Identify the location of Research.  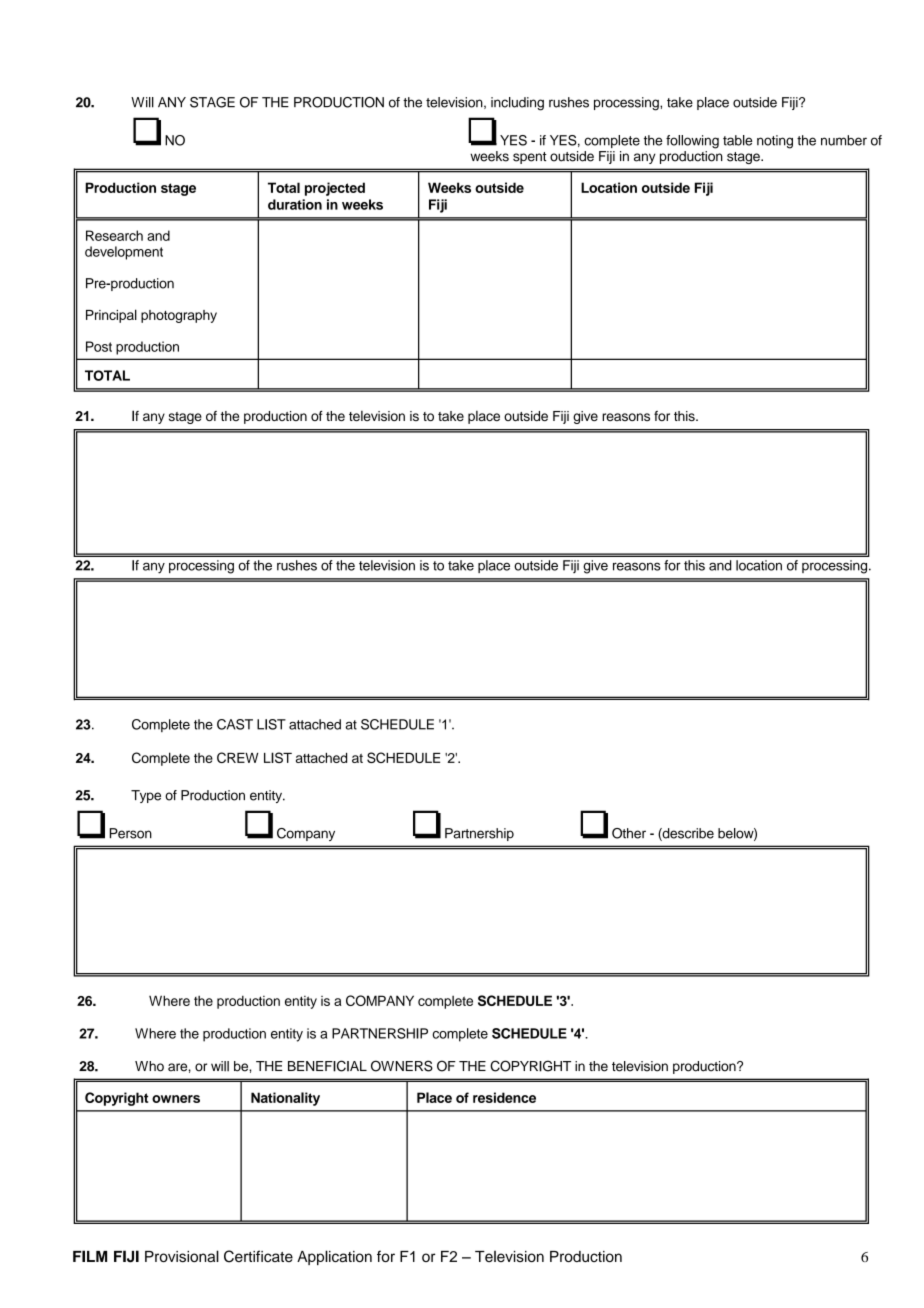
(114, 235).
